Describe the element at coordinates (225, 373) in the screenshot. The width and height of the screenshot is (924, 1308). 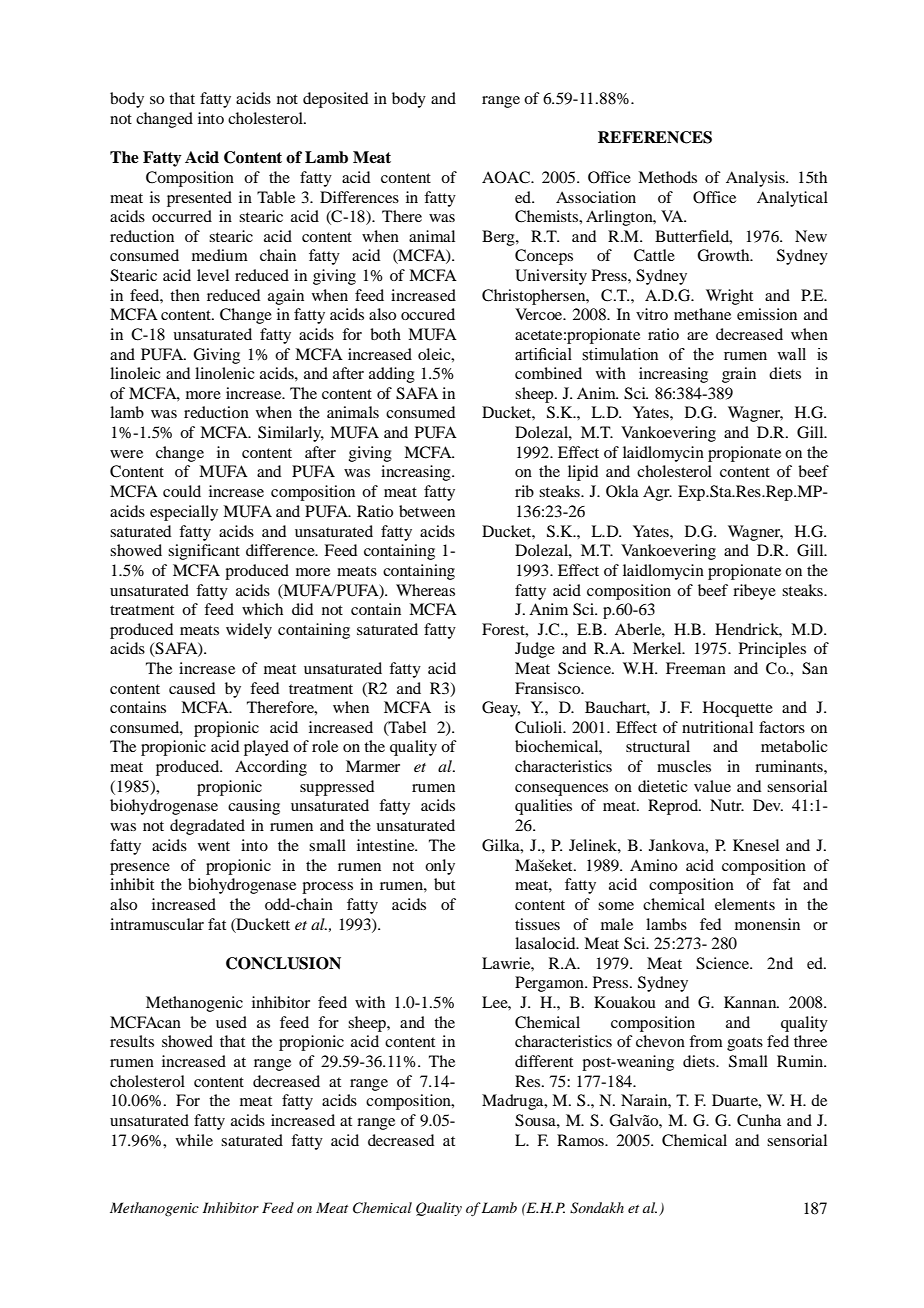
I see `linolenic` at that location.
